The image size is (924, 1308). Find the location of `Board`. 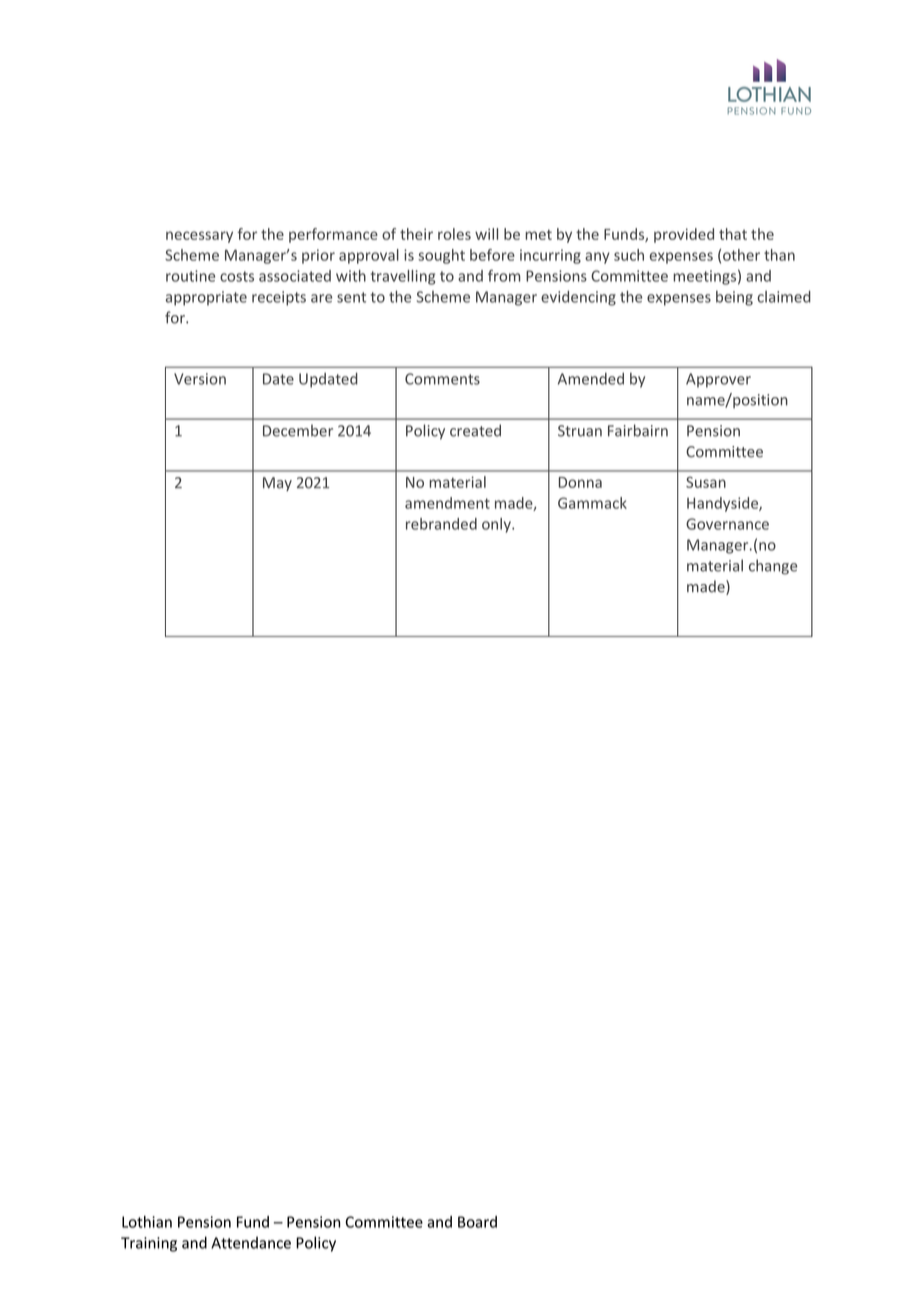

Board is located at coordinates (477, 1222).
